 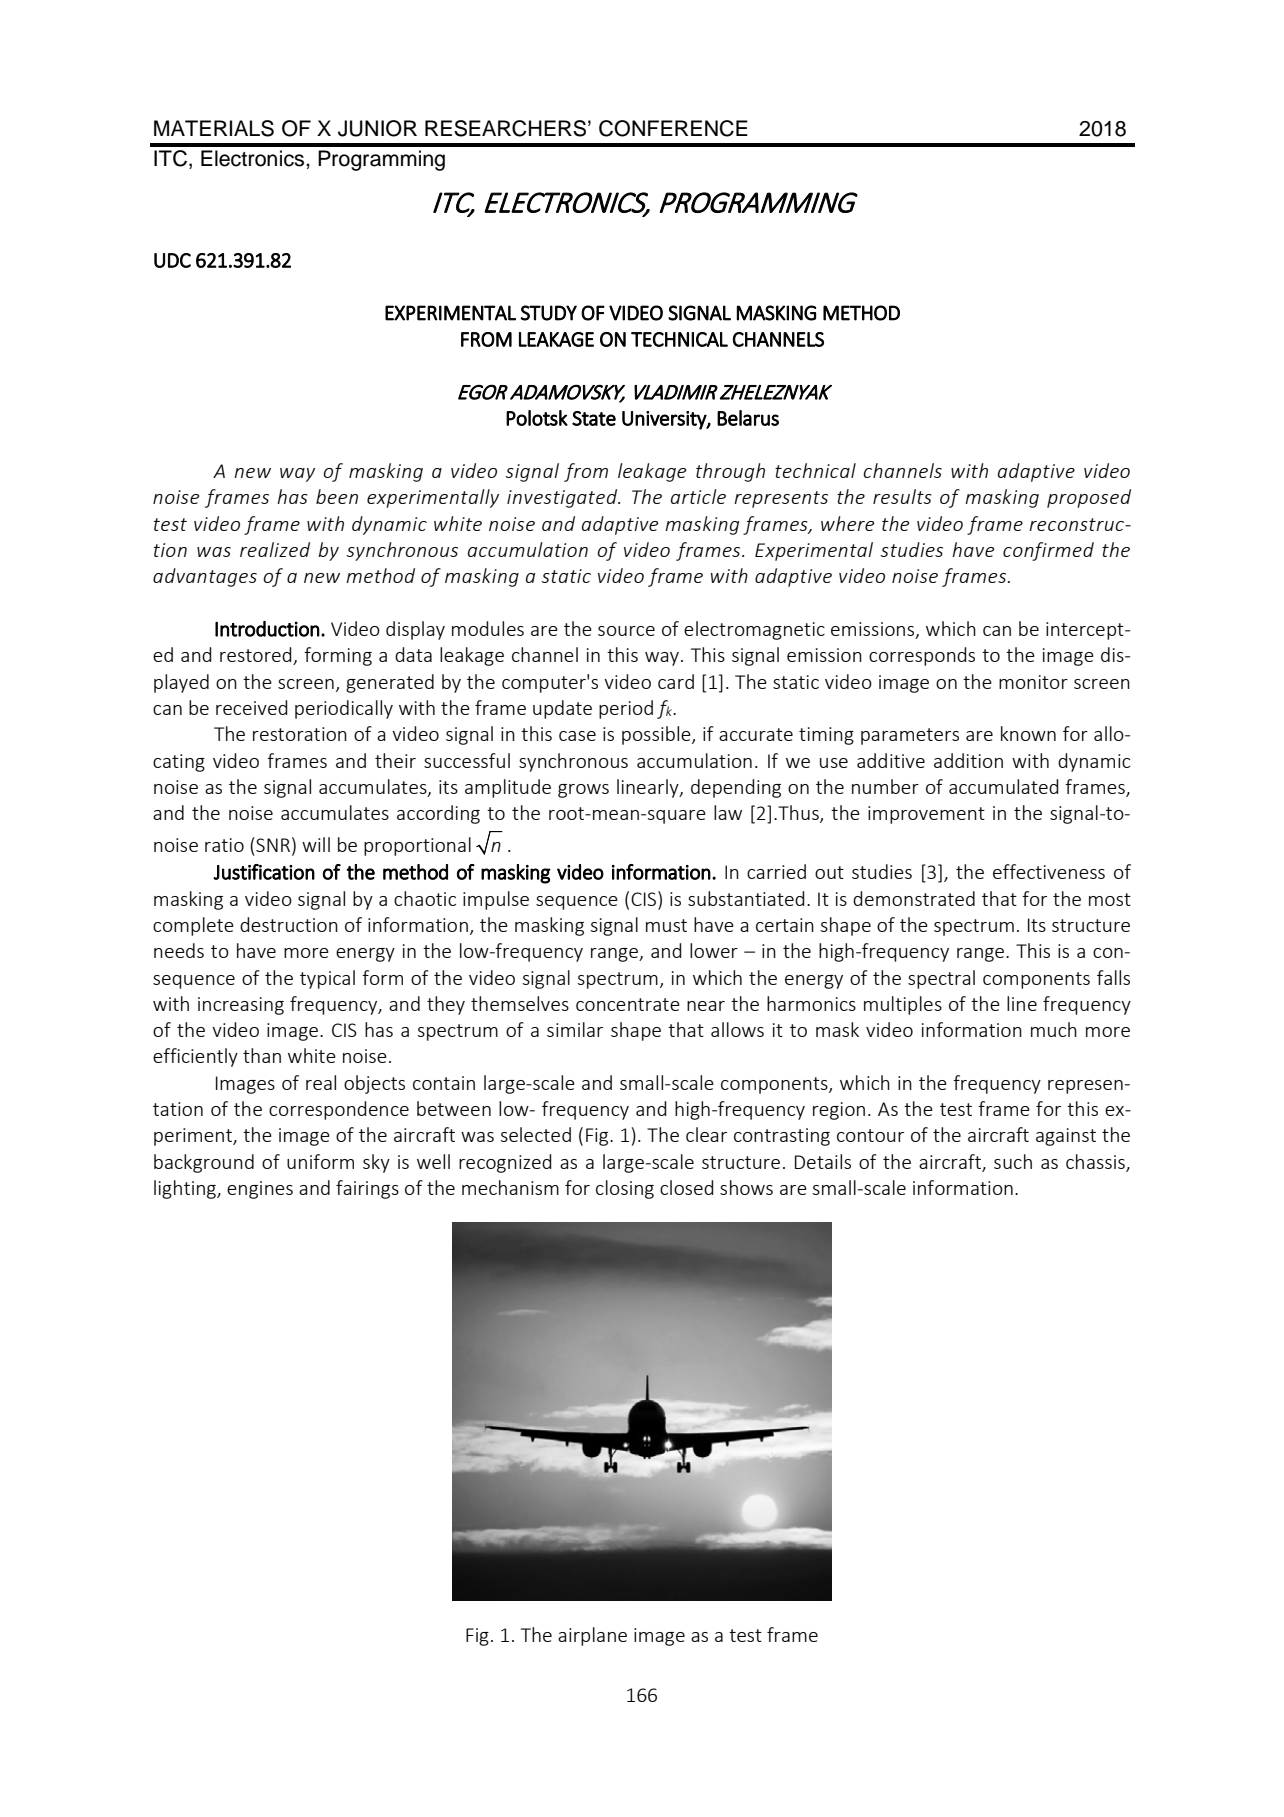 I want to click on correspondence, so click(x=339, y=1110).
